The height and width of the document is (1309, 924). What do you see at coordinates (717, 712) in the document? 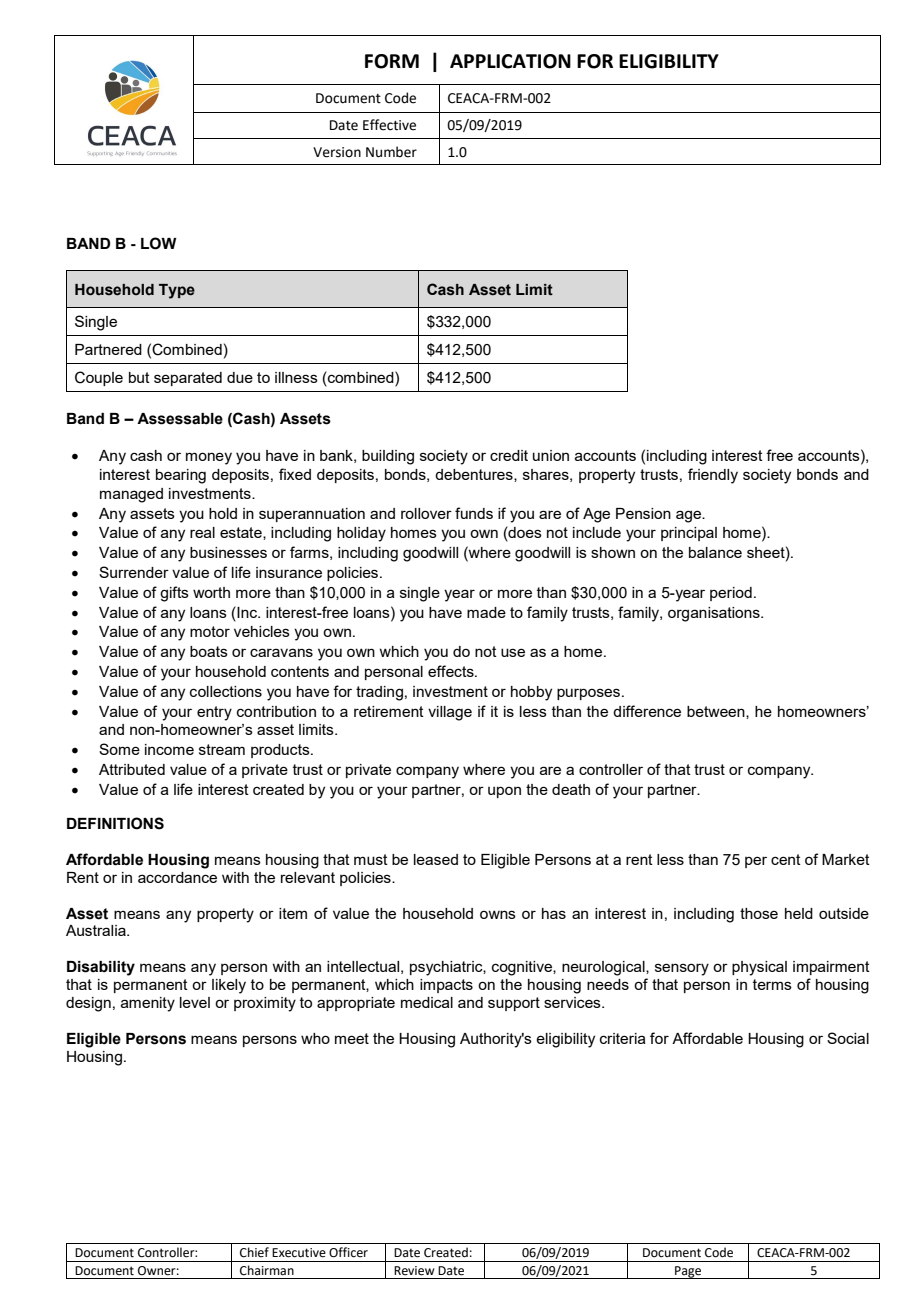
I see `between` at bounding box center [717, 712].
